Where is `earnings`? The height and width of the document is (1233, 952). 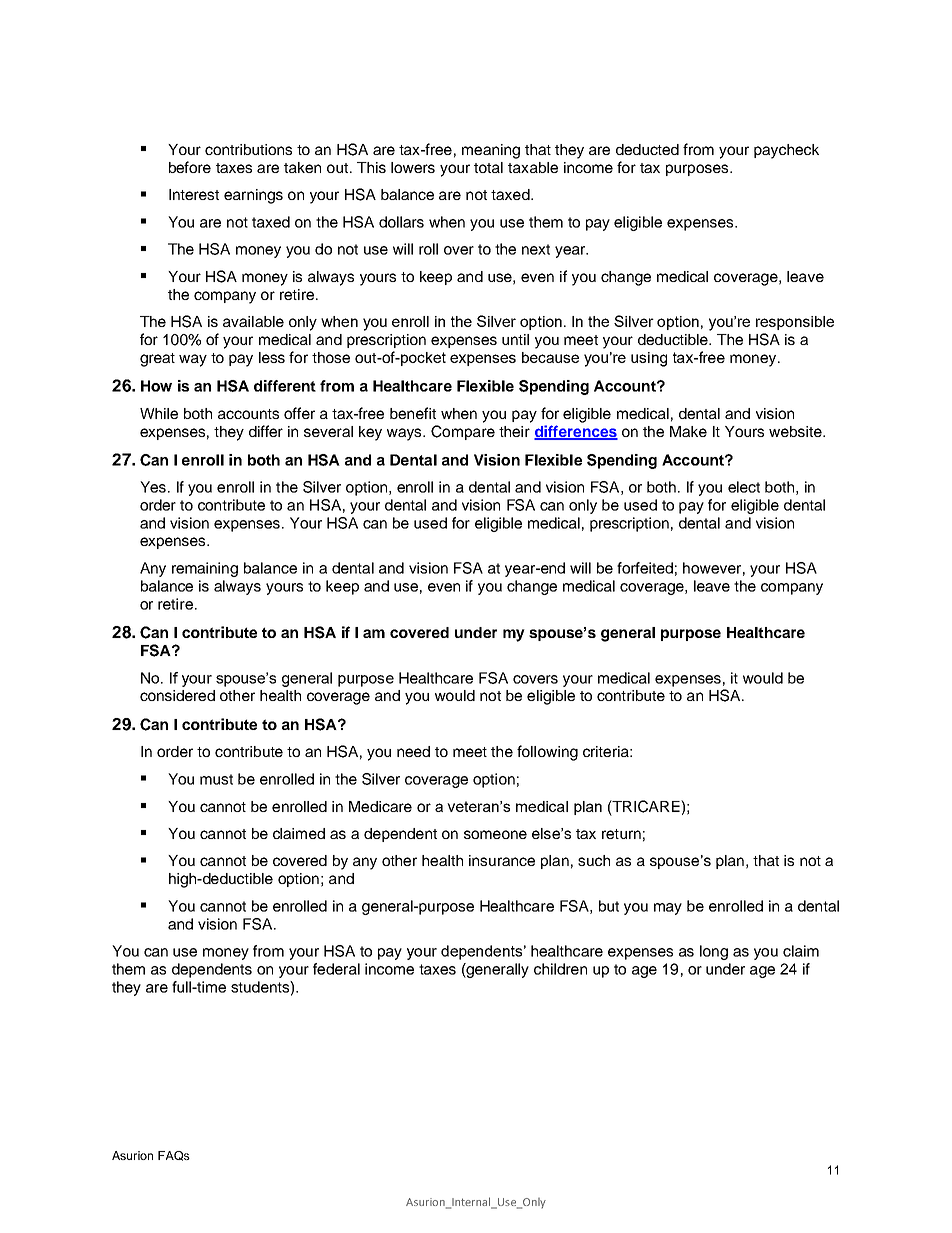
earnings is located at coordinates (253, 196).
